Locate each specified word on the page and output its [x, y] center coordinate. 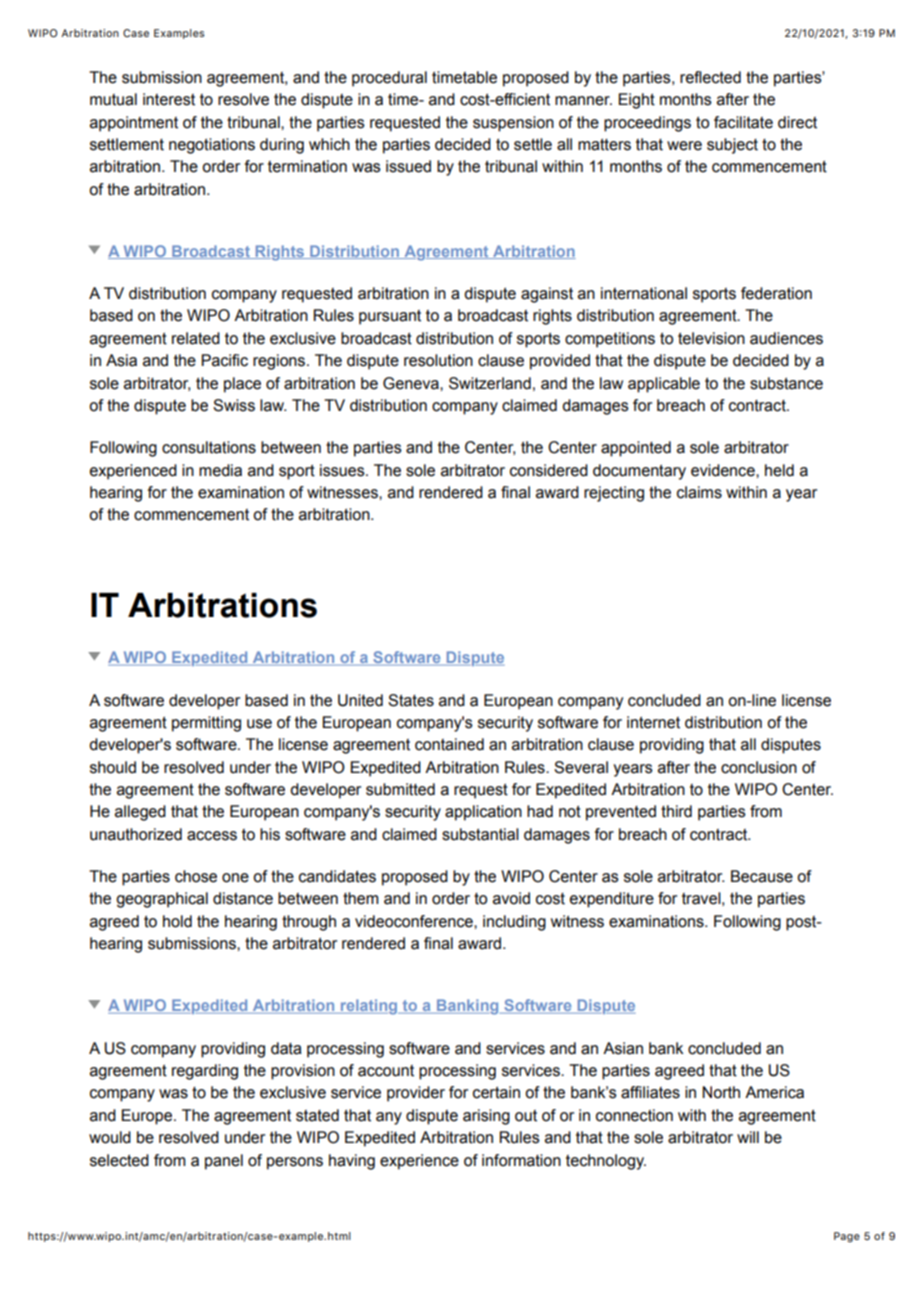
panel [224, 1162]
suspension [513, 124]
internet [653, 722]
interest [169, 99]
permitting [206, 724]
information [521, 1160]
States [411, 700]
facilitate [743, 122]
